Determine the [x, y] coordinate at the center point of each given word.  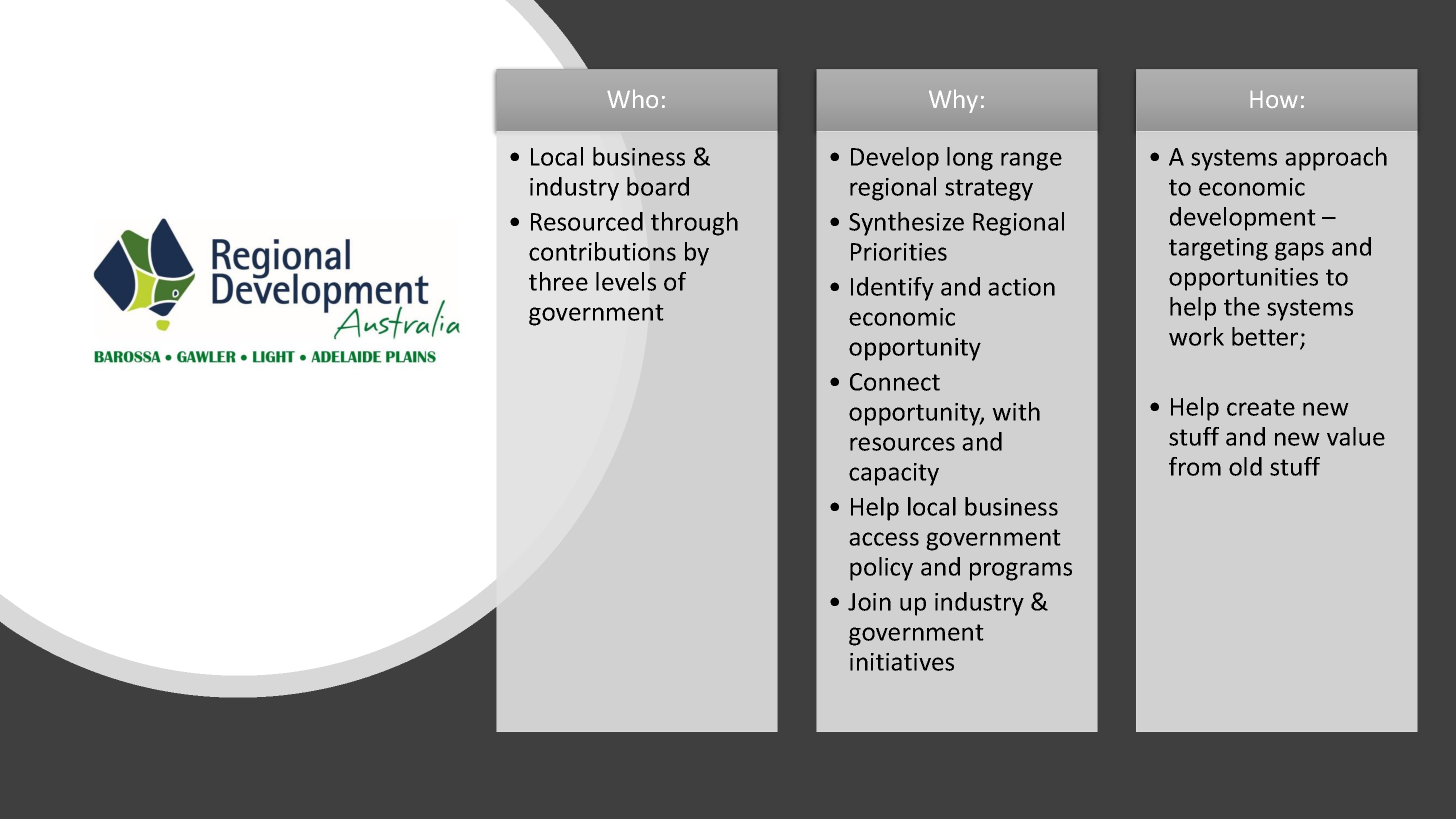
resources [902, 444]
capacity [894, 474]
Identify [892, 289]
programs [1021, 571]
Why [953, 101]
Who [633, 99]
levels [626, 281]
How [1273, 99]
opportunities [1243, 279]
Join [869, 602]
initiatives [902, 662]
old [1245, 466]
